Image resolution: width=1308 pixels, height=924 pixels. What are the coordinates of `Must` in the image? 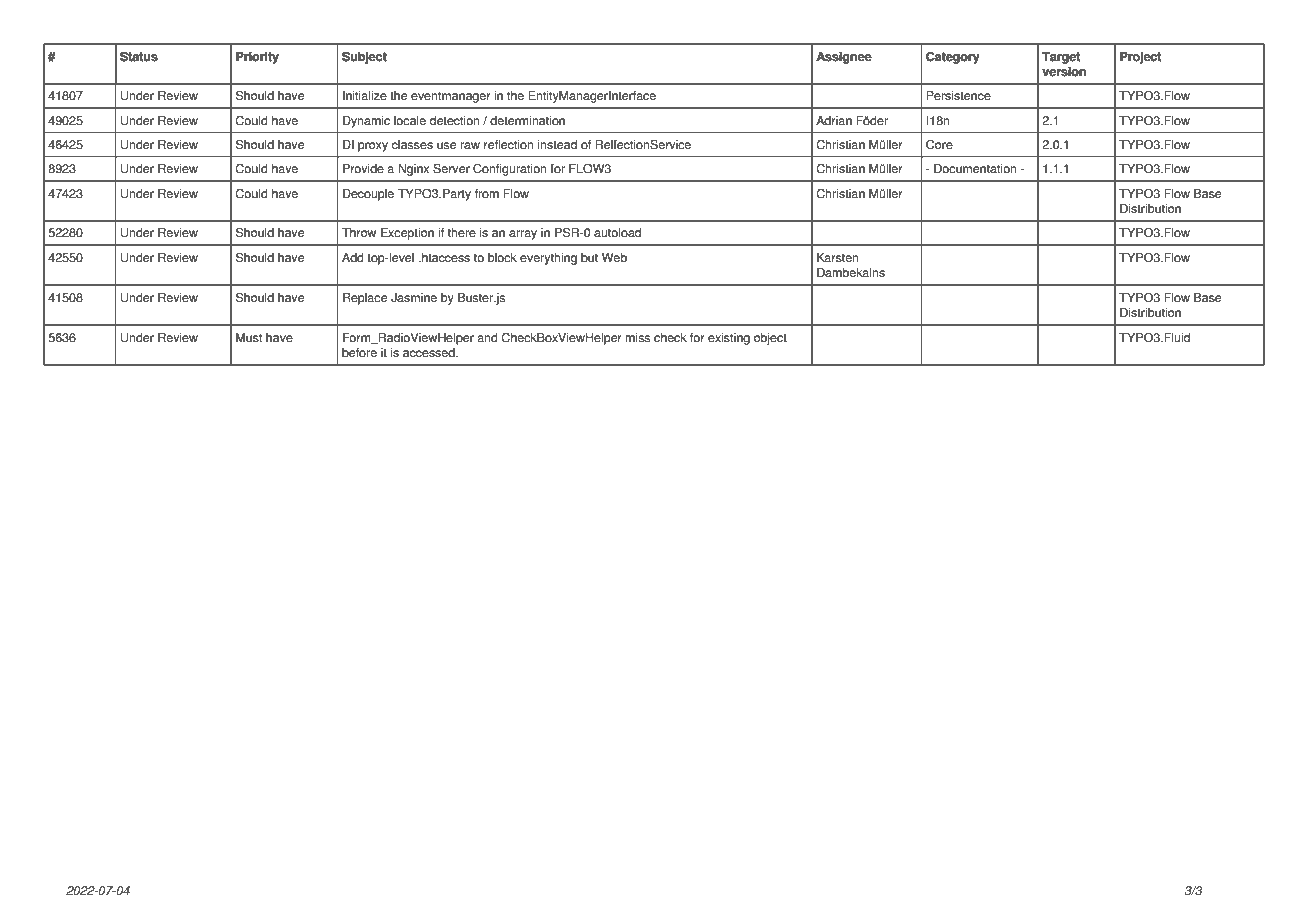 It's located at (249, 338).
